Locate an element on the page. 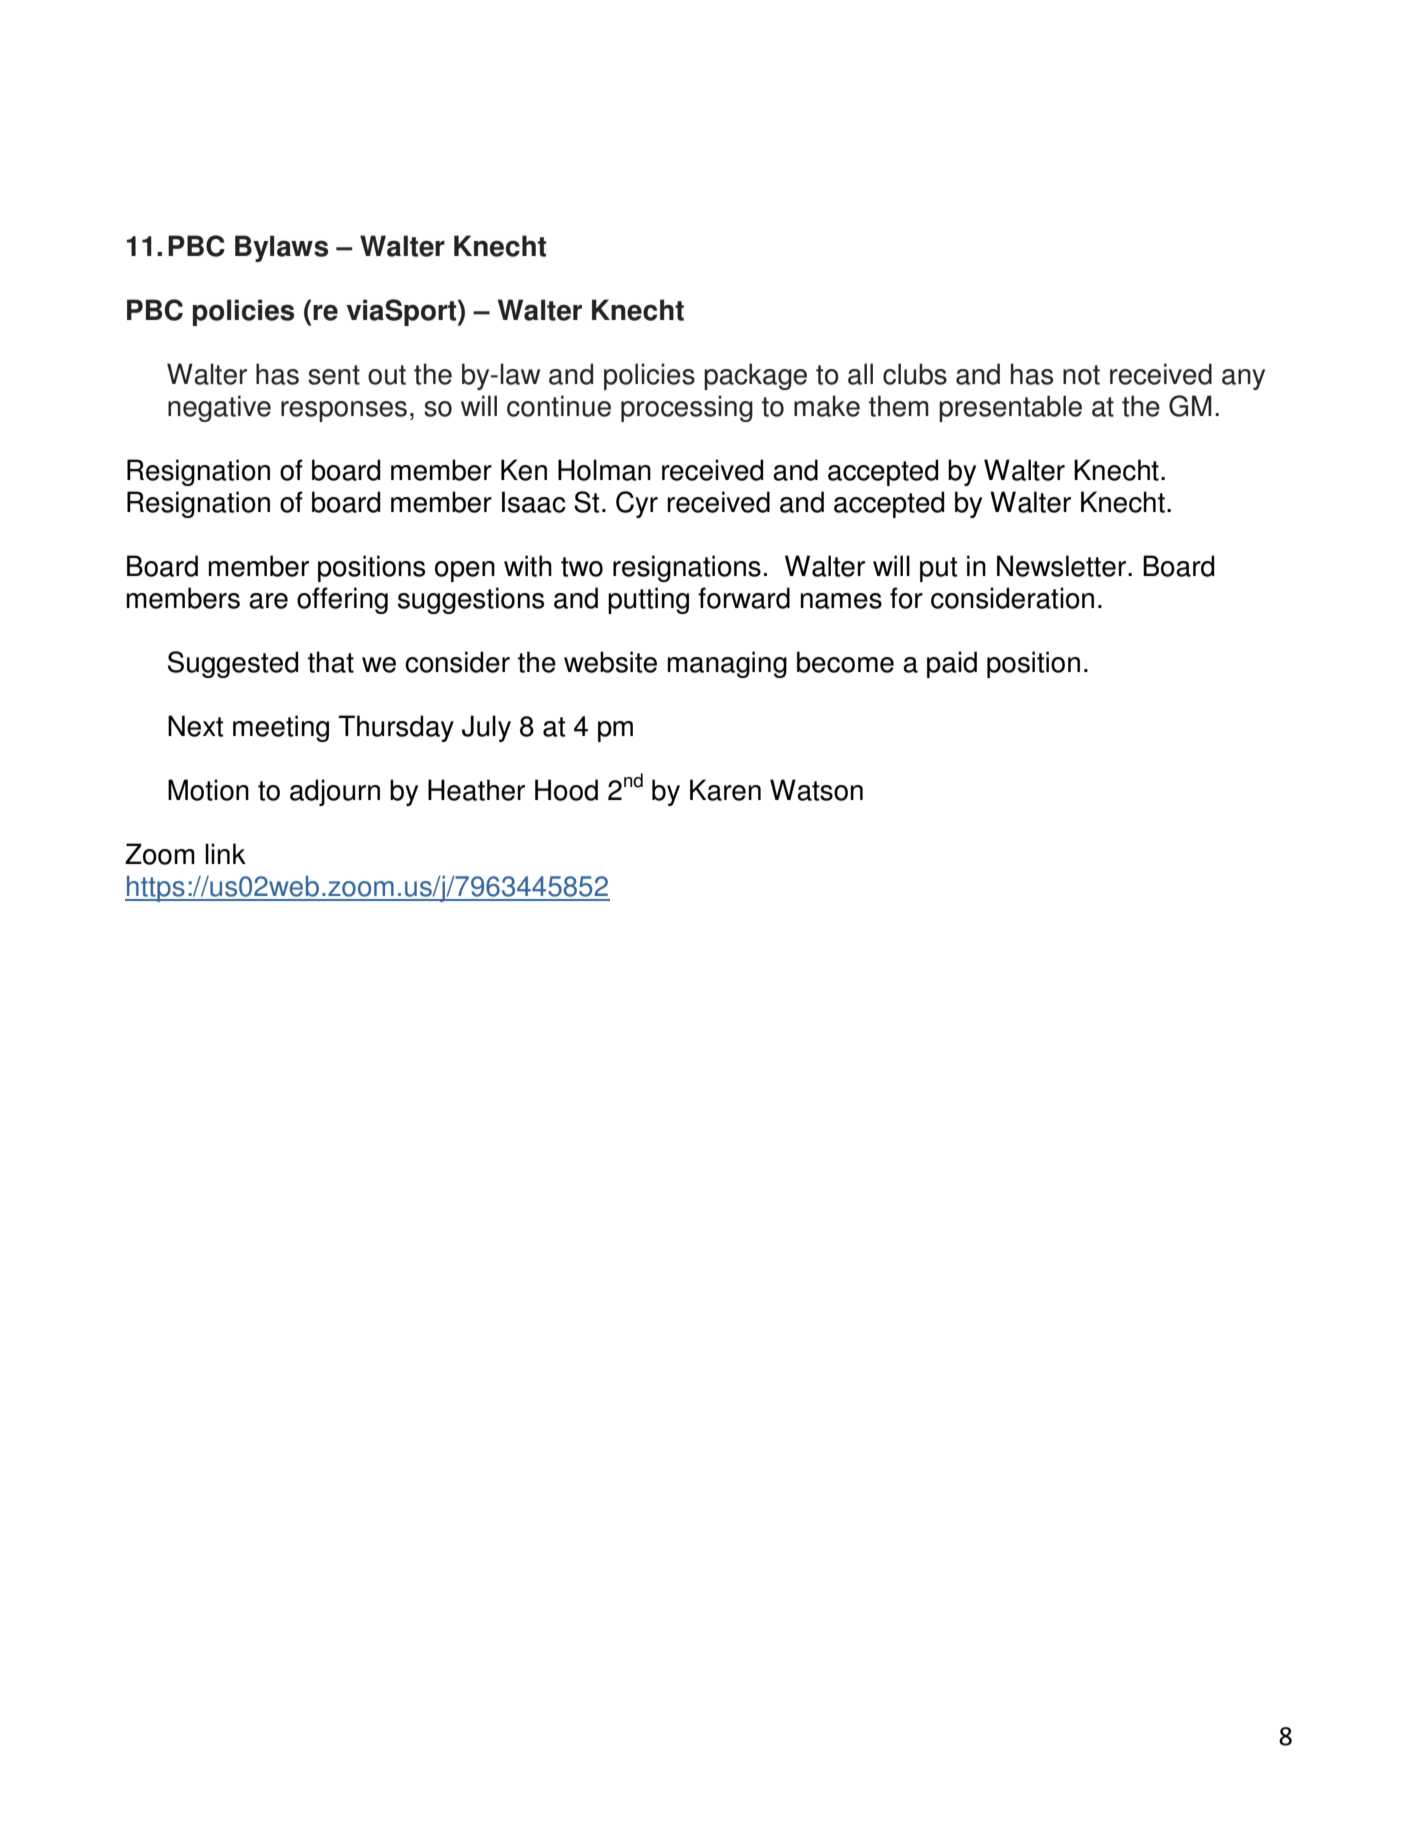  Karen is located at coordinates (725, 790).
